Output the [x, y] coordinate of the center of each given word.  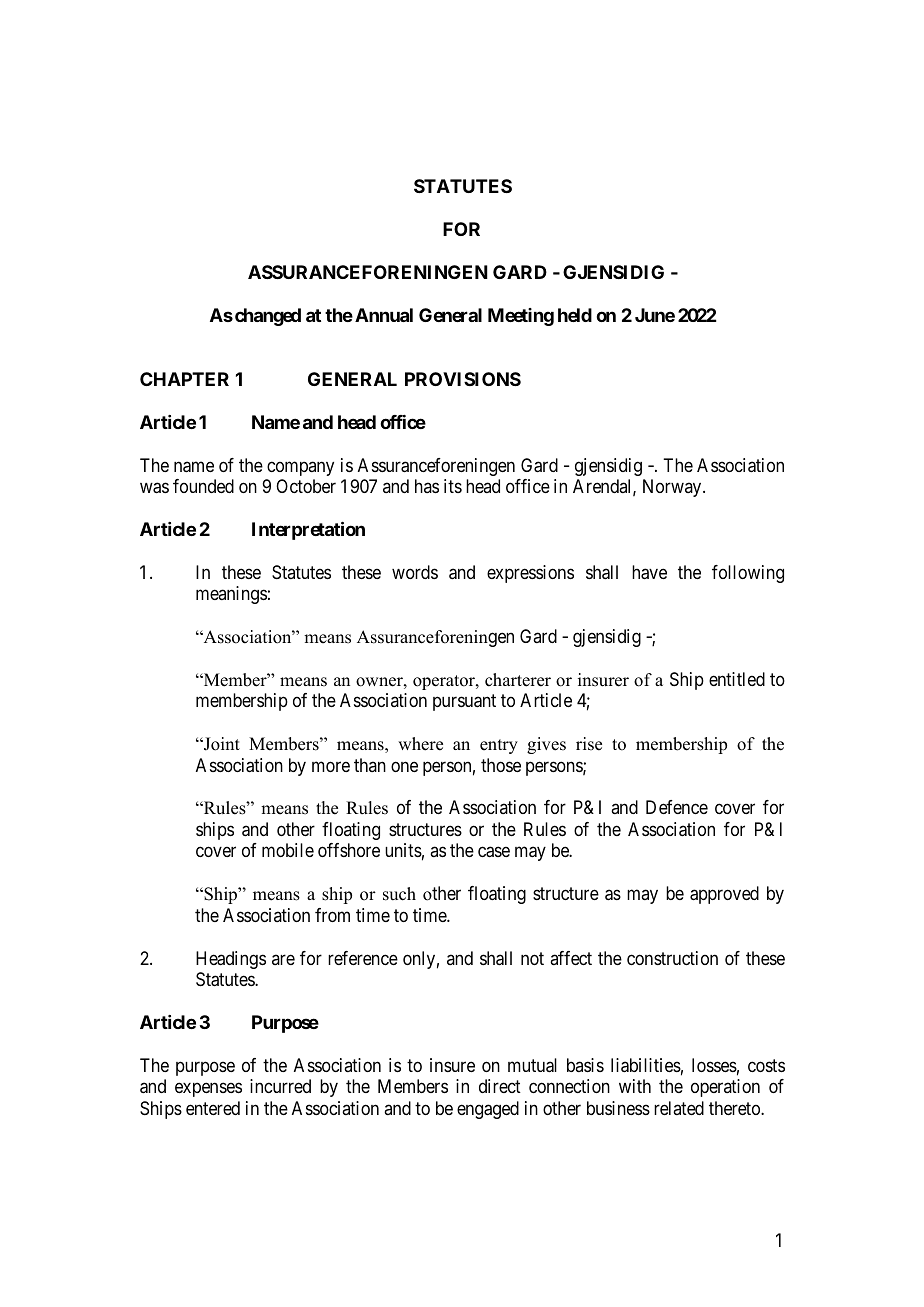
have [649, 572]
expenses [208, 1090]
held [575, 315]
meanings [231, 595]
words [415, 572]
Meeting [521, 317]
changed [268, 317]
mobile [288, 850]
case [494, 852]
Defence [677, 807]
